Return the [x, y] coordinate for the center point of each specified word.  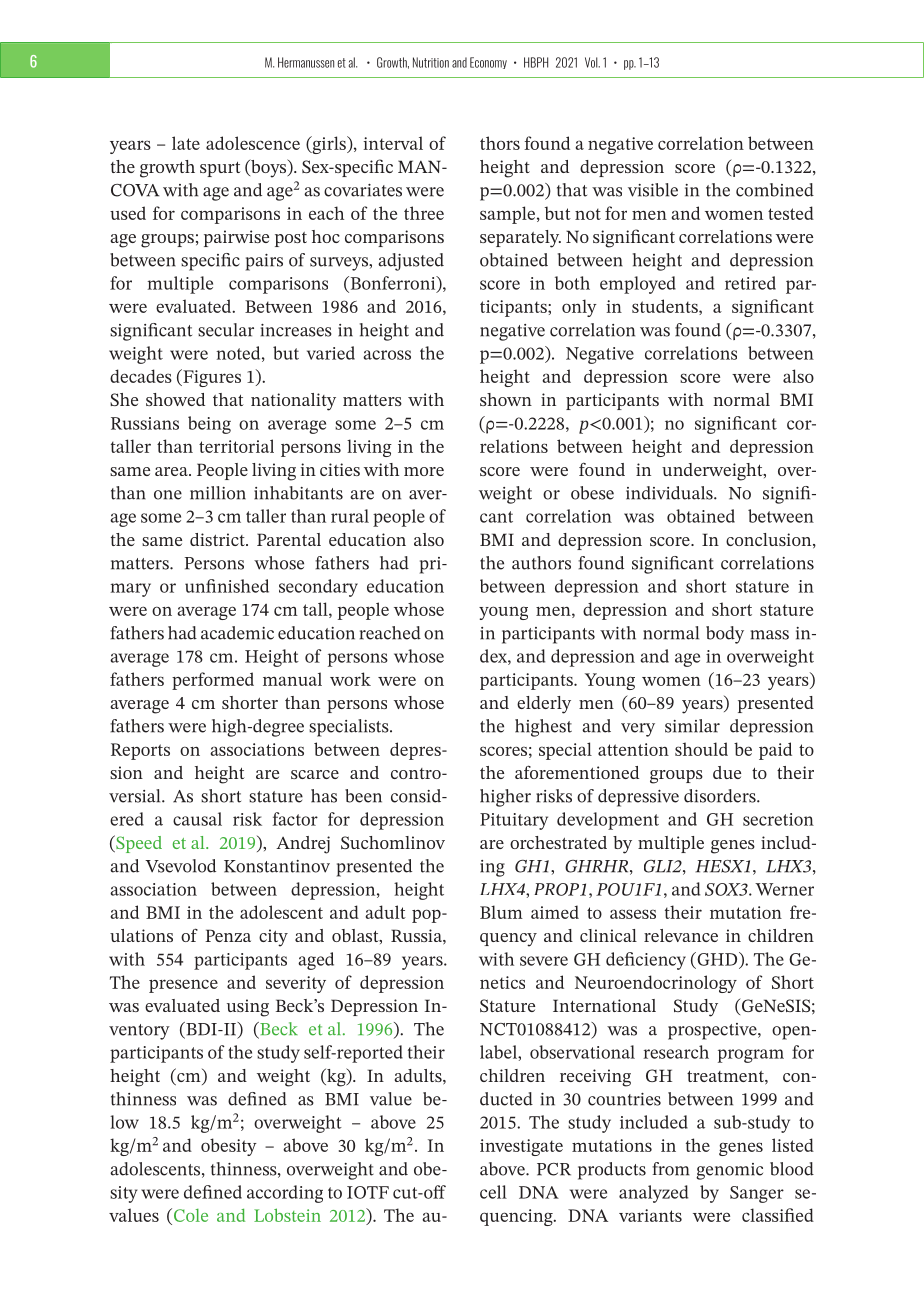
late [186, 143]
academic [237, 633]
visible [653, 190]
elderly [544, 705]
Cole [189, 1215]
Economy [488, 63]
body [725, 635]
